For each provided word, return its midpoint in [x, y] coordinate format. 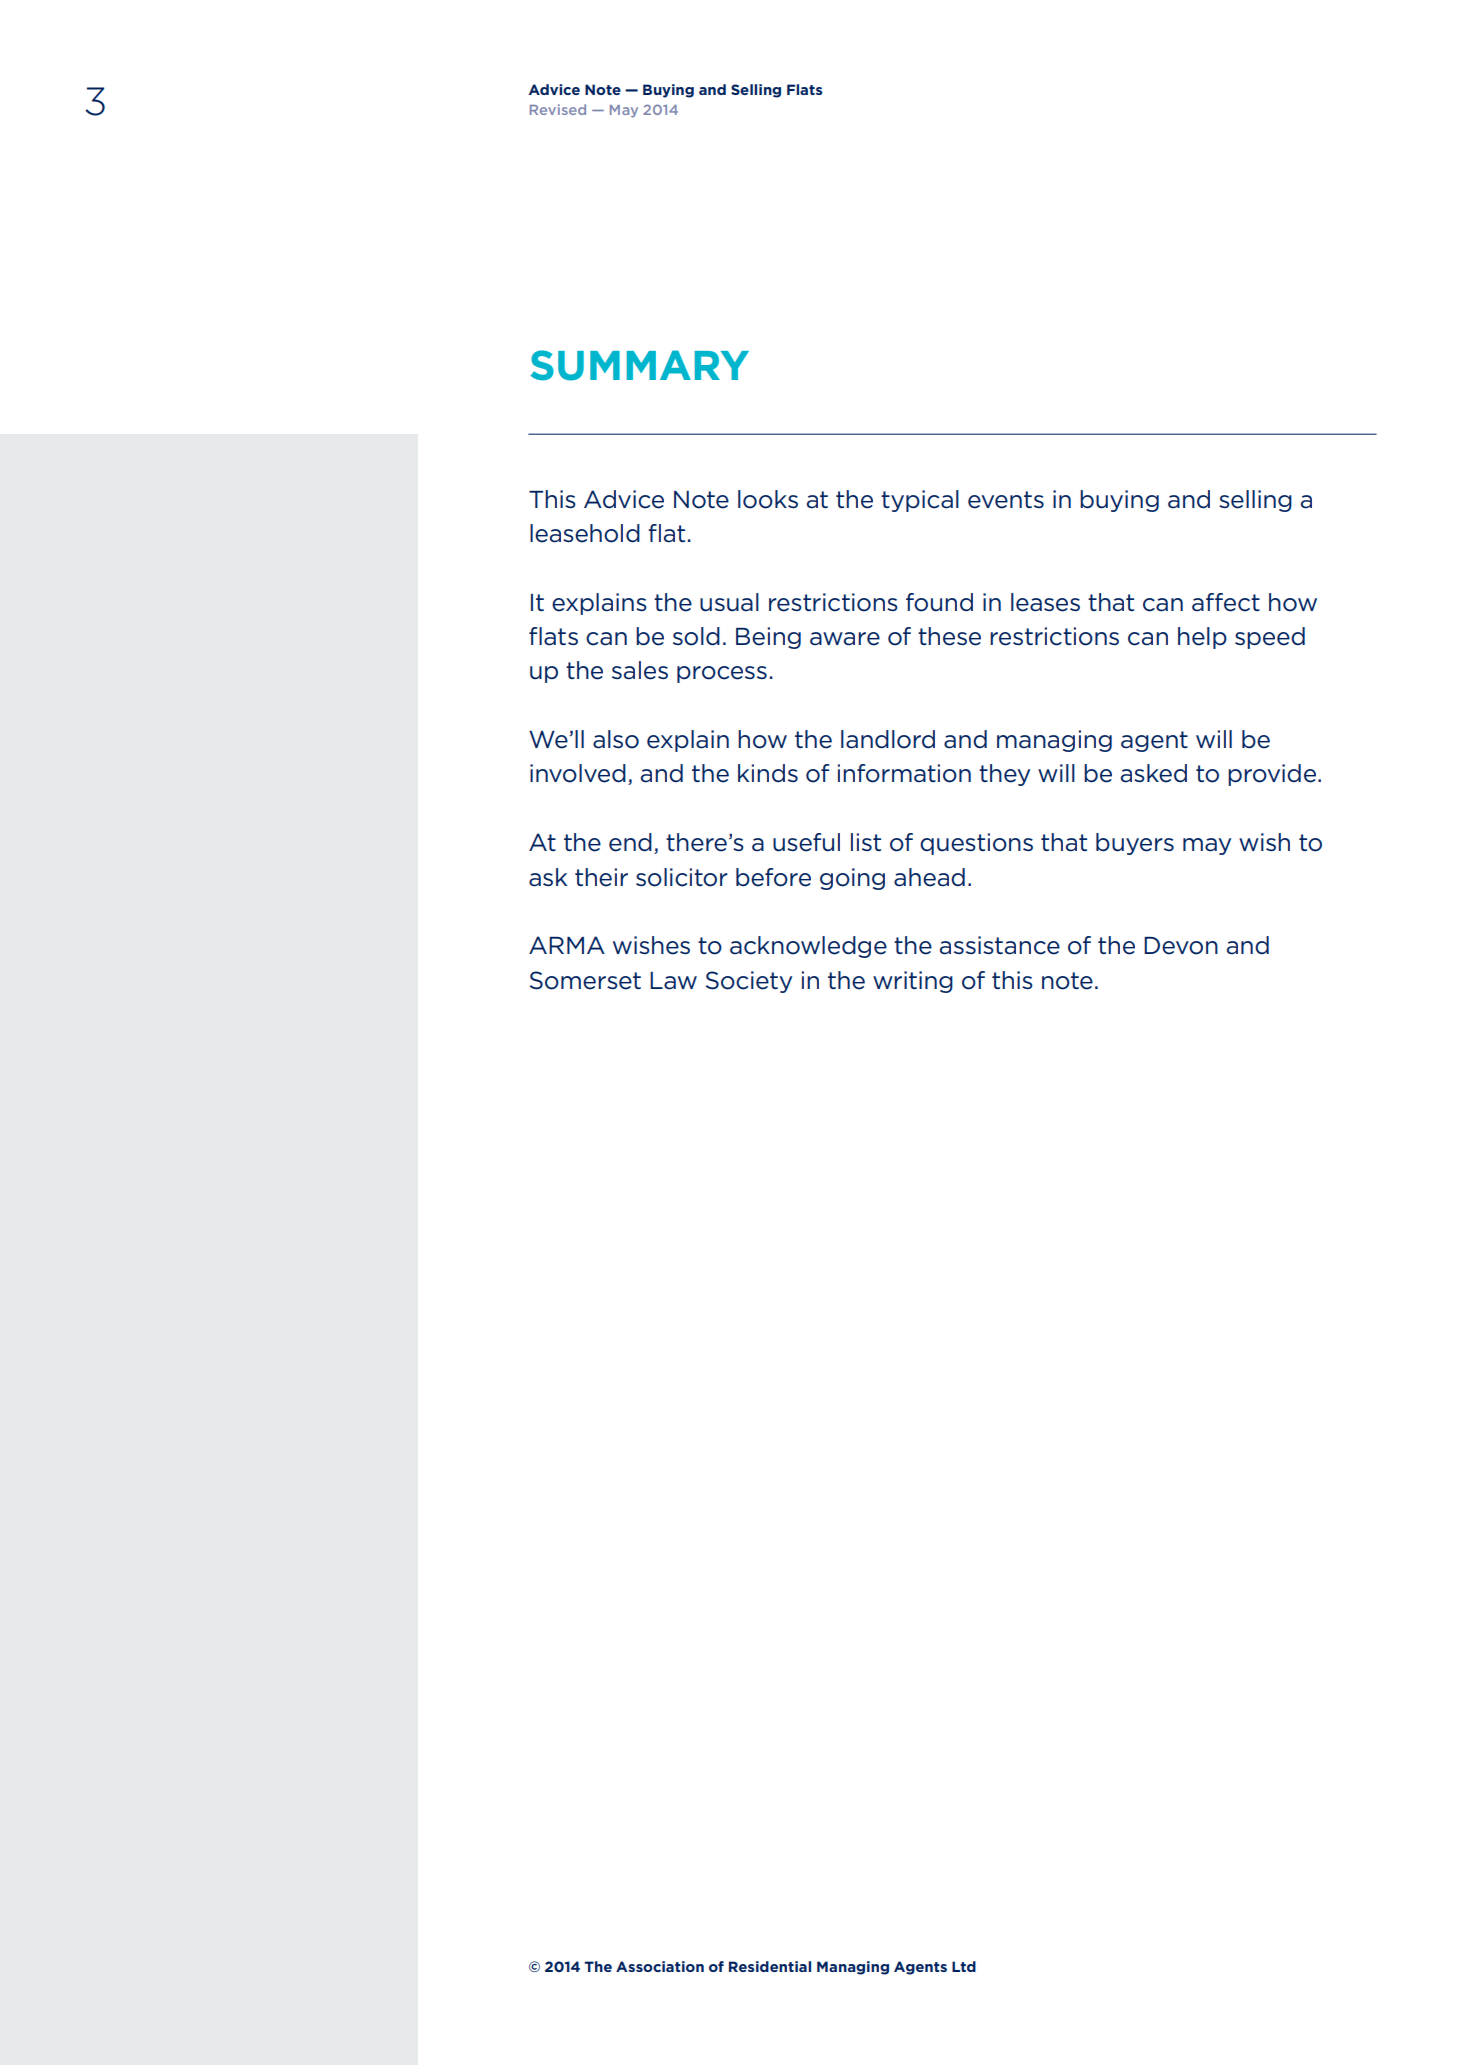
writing [913, 982]
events [1006, 500]
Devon [1181, 946]
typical [920, 501]
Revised [558, 109]
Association [660, 1966]
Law [673, 981]
